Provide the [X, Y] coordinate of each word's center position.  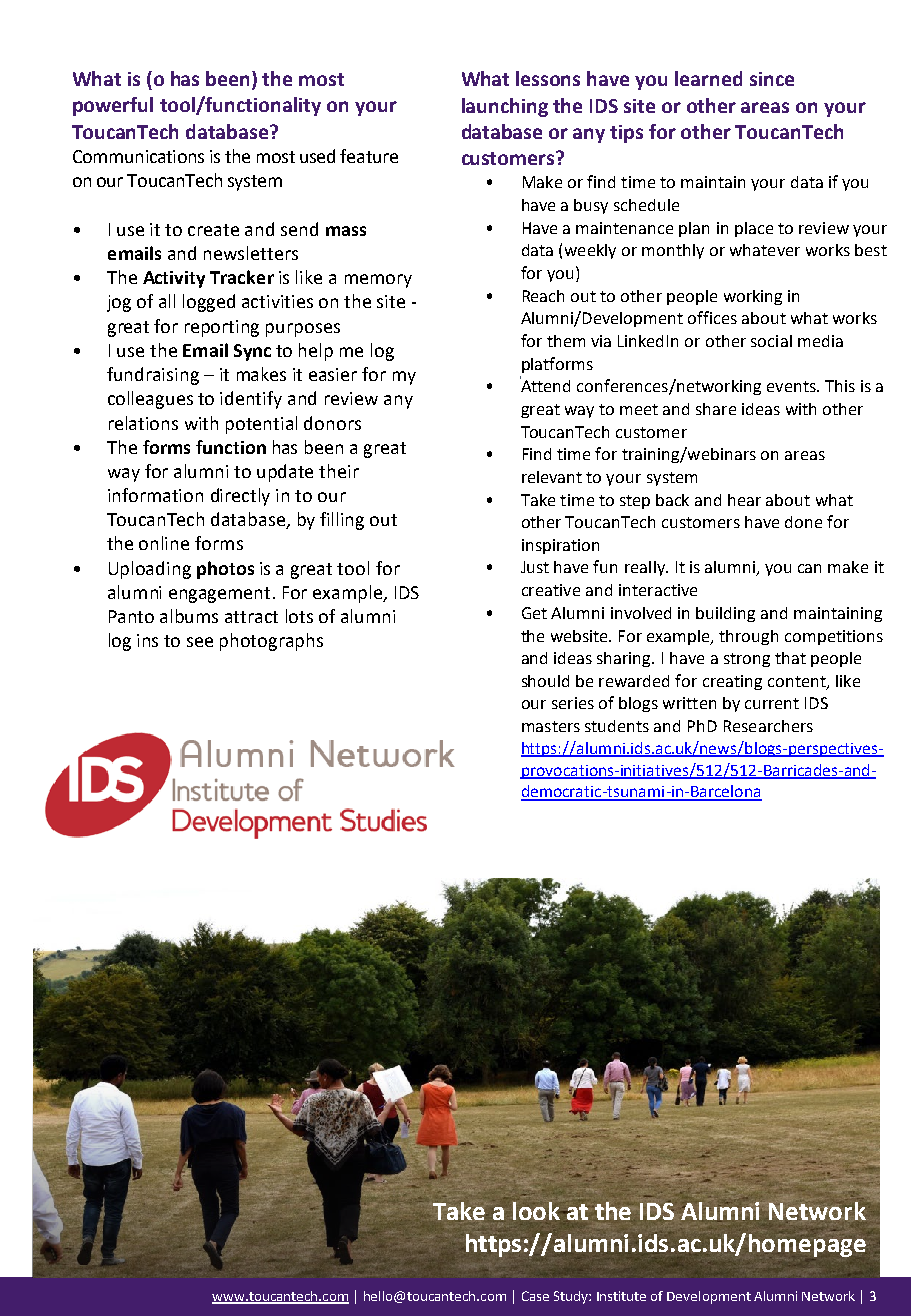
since [772, 79]
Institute [621, 1296]
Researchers [768, 726]
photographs [271, 642]
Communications [138, 156]
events [792, 386]
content [798, 682]
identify [251, 400]
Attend [545, 384]
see [200, 642]
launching [505, 107]
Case [535, 1296]
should [545, 681]
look [536, 1211]
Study [572, 1297]
